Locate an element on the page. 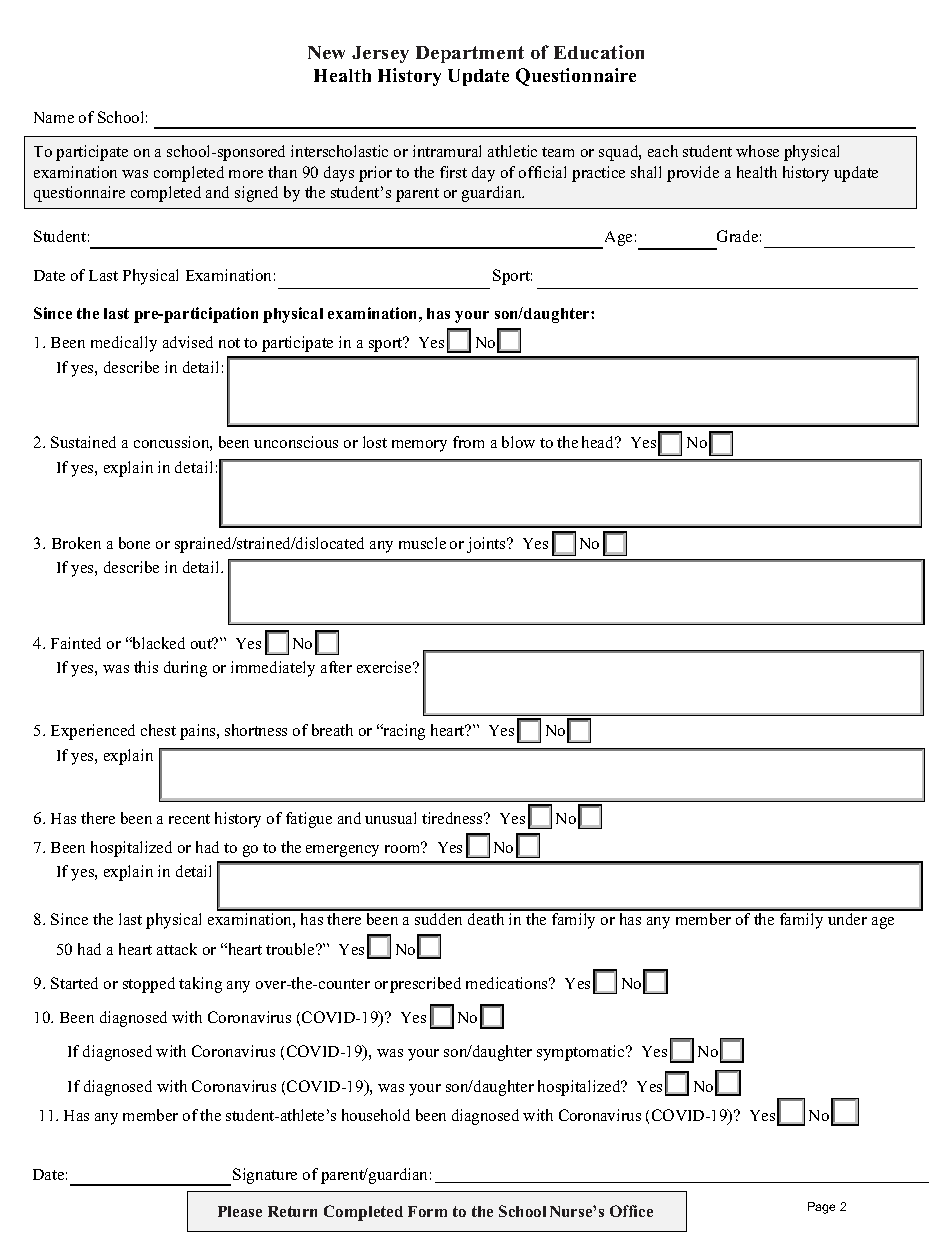 The image size is (952, 1233). whose is located at coordinates (757, 151).
